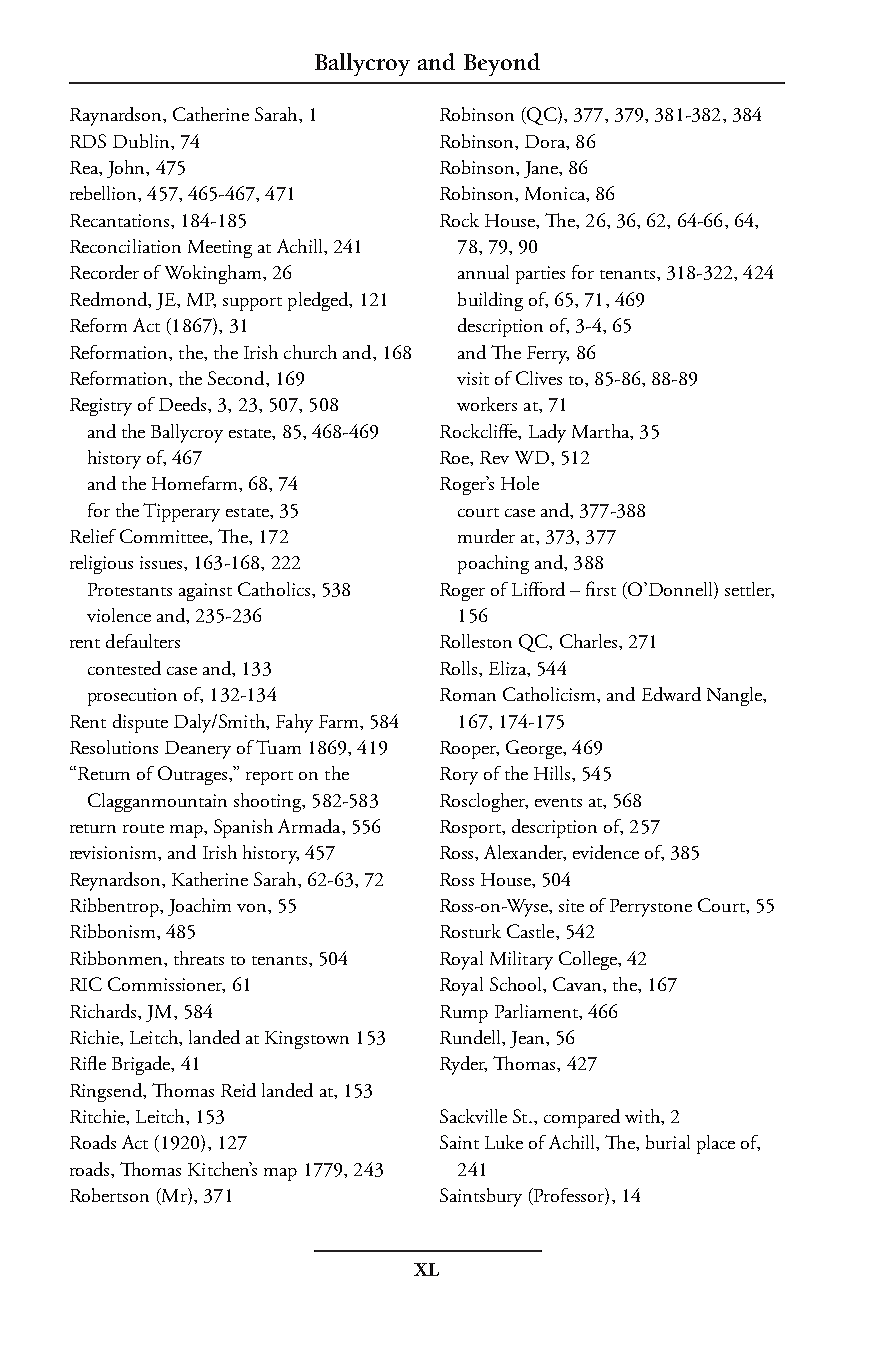  I want to click on Catherine, so click(211, 114).
